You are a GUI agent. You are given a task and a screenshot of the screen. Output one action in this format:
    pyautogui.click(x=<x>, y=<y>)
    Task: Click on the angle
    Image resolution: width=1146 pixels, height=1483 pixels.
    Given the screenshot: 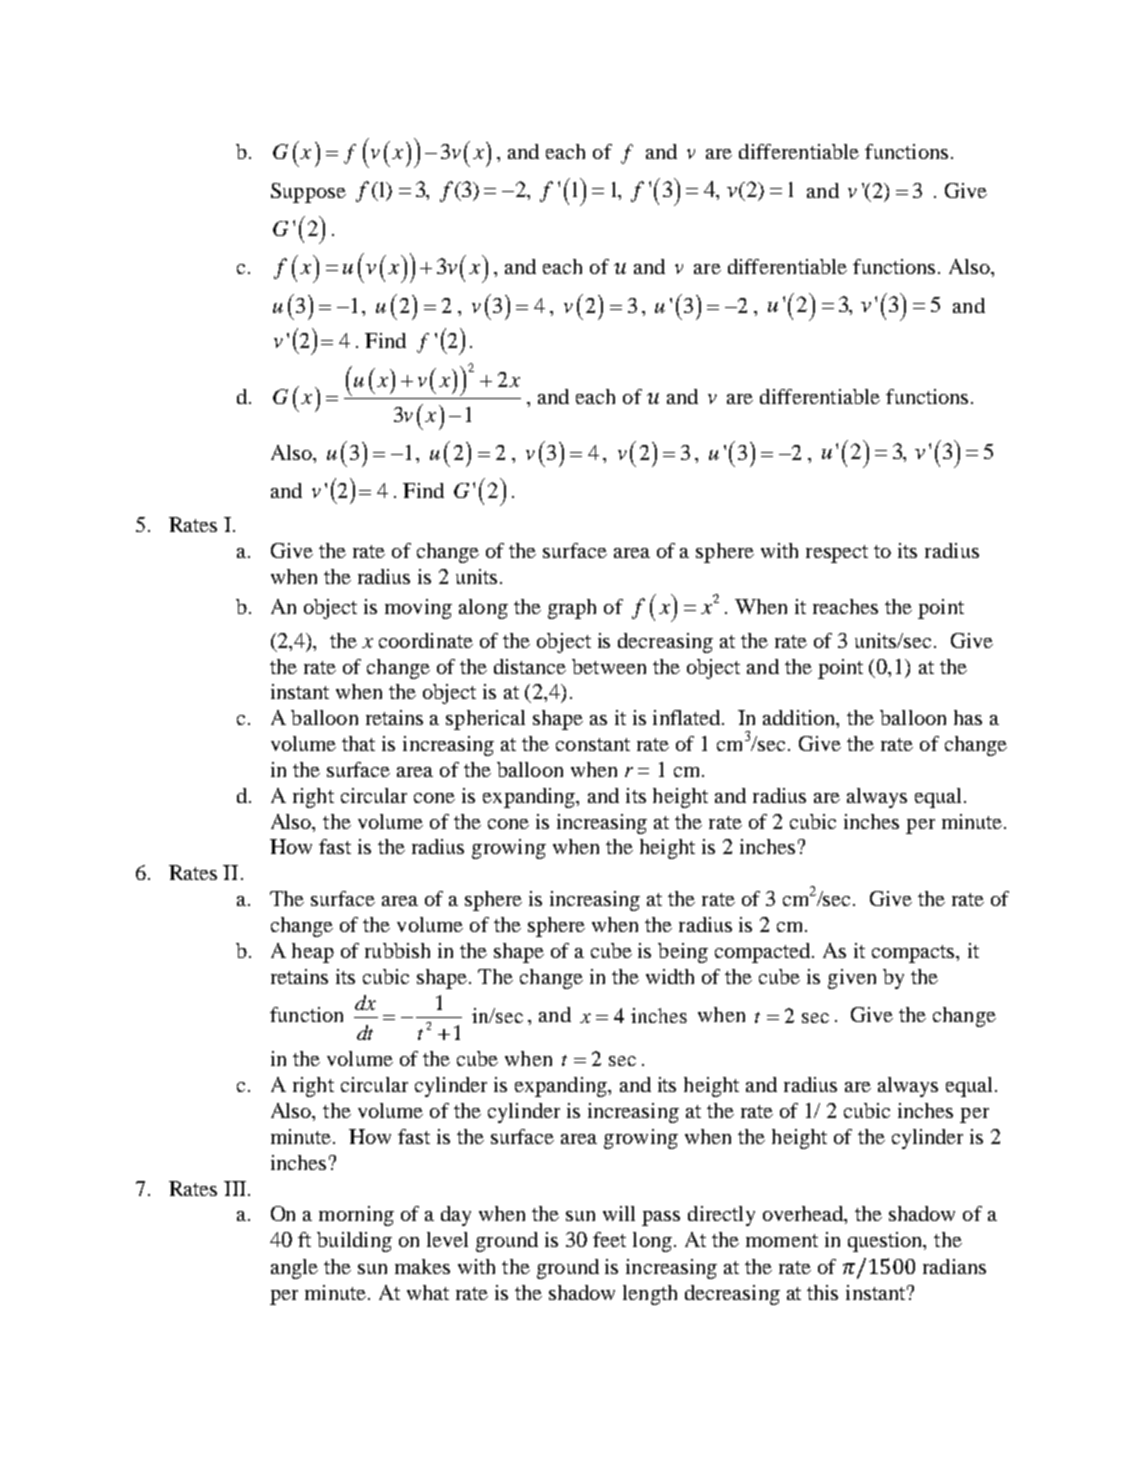 What is the action you would take?
    pyautogui.click(x=294, y=1269)
